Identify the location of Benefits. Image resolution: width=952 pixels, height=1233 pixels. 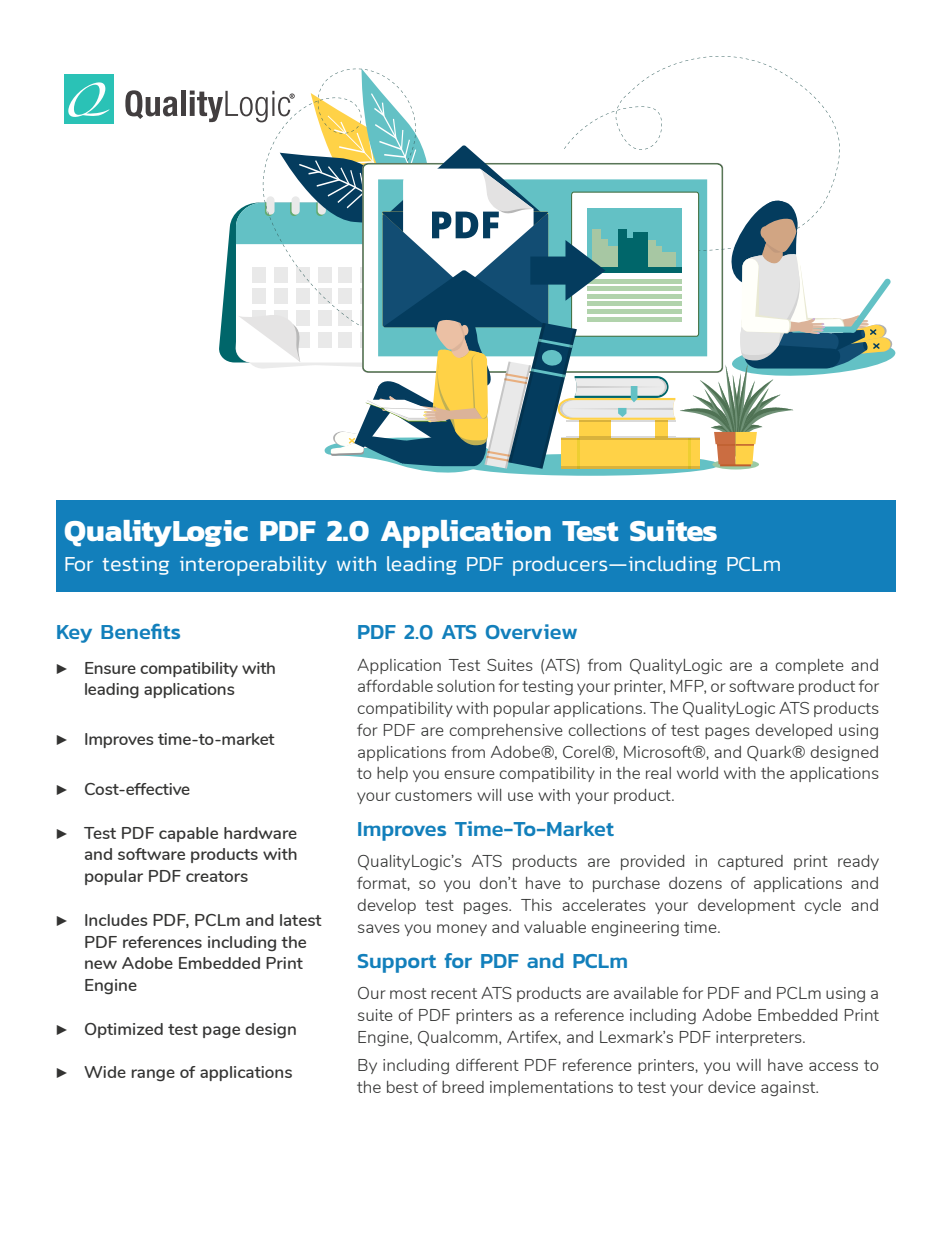
(140, 631).
